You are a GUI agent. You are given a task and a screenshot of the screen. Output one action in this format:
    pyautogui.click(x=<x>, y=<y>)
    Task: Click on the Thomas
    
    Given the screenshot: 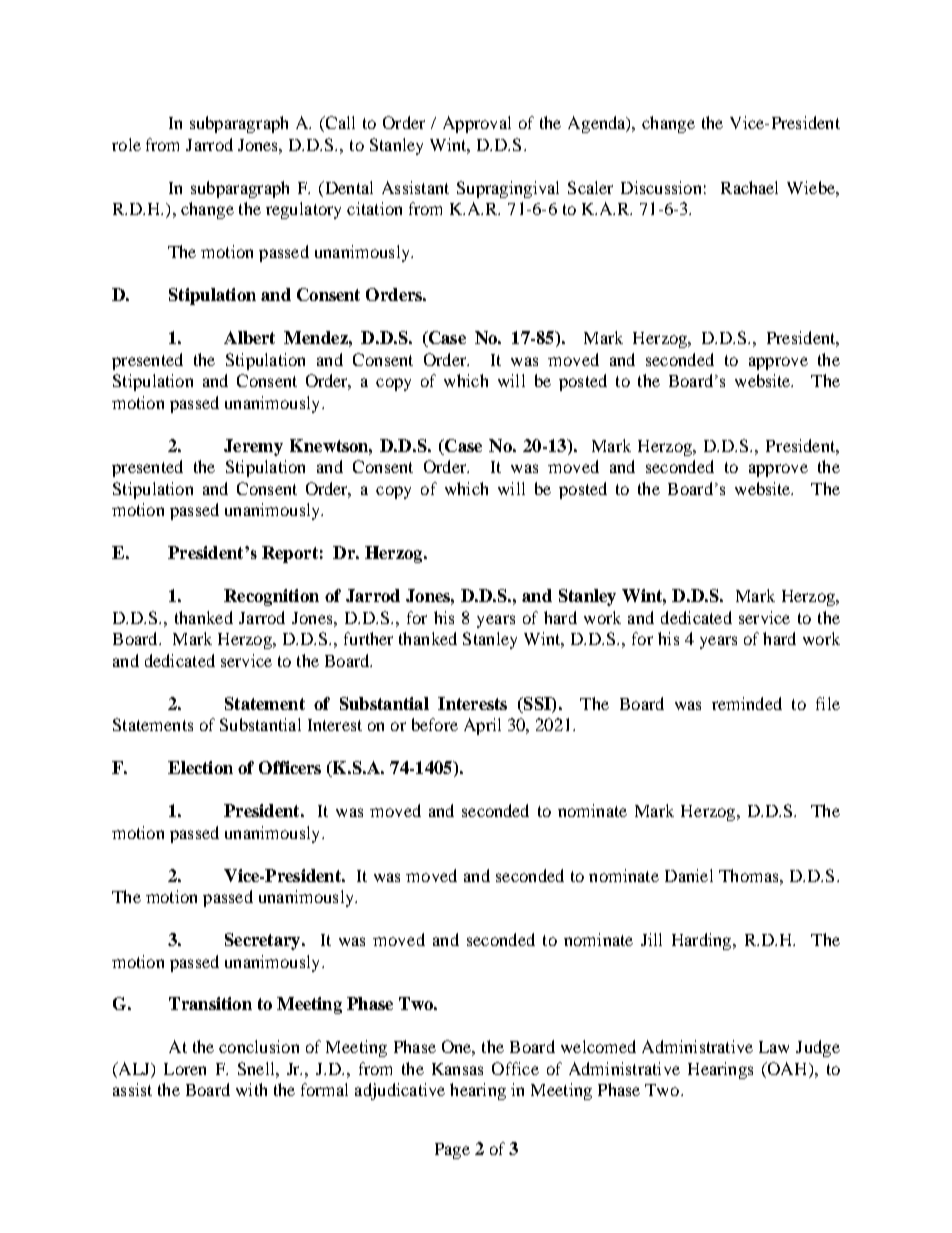 What is the action you would take?
    pyautogui.click(x=750, y=875)
